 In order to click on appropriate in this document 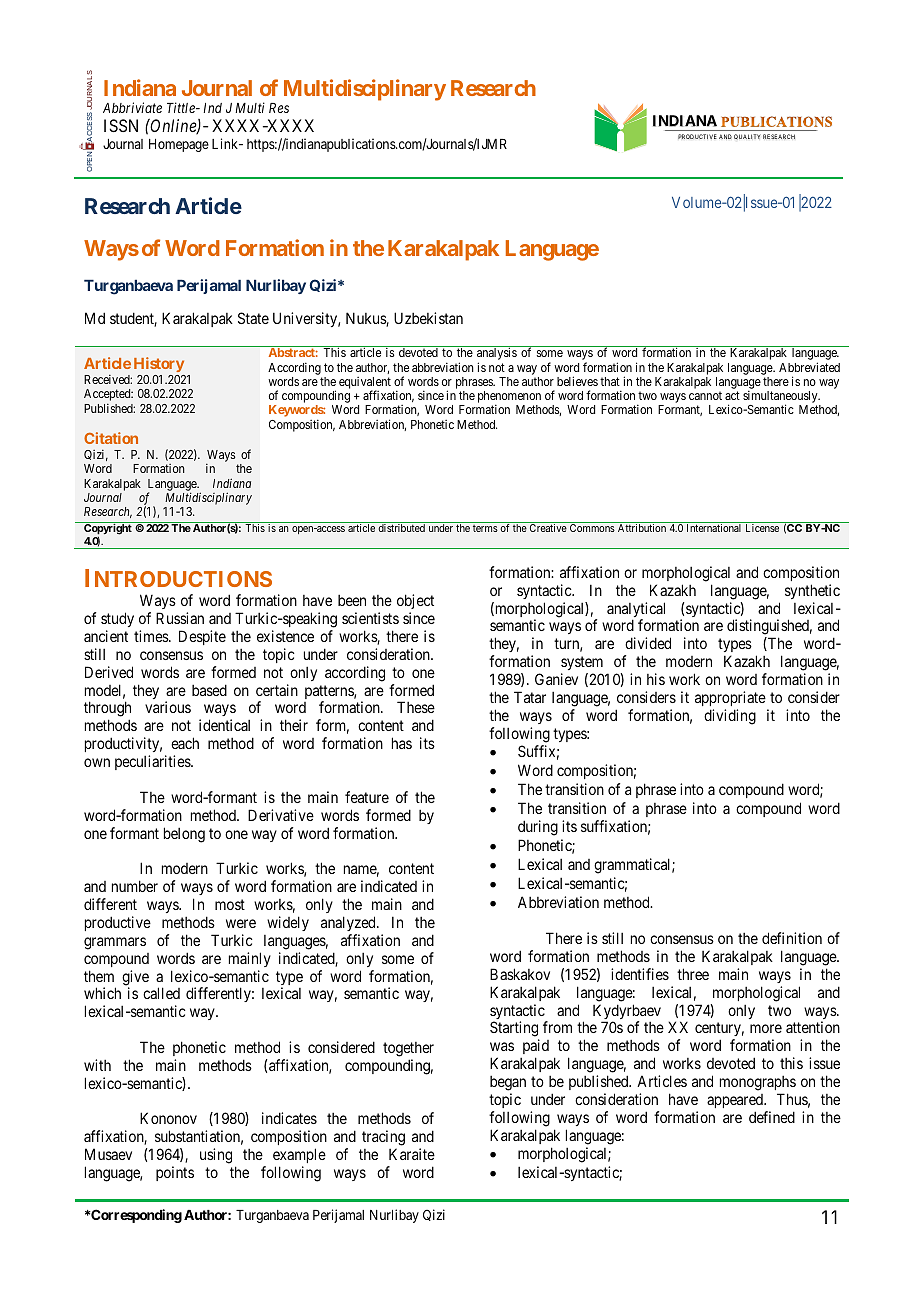, I will do `click(730, 698)`.
